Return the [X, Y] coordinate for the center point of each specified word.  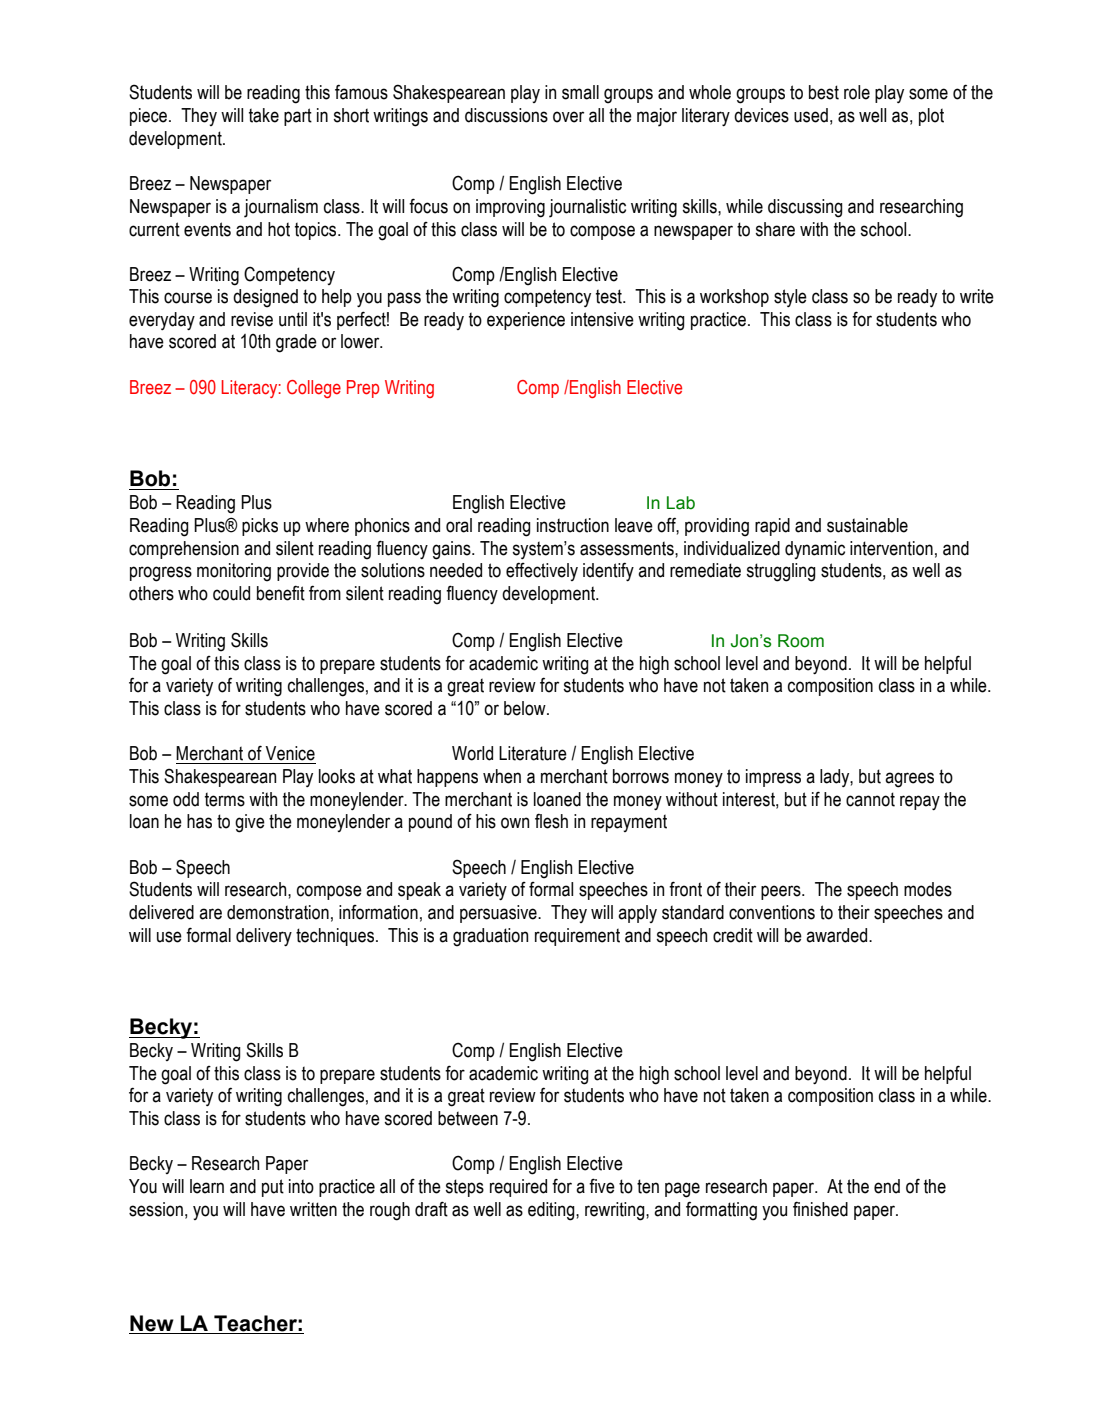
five [602, 1186]
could [231, 593]
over [568, 117]
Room [801, 641]
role [857, 92]
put [273, 1188]
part [298, 117]
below [526, 708]
